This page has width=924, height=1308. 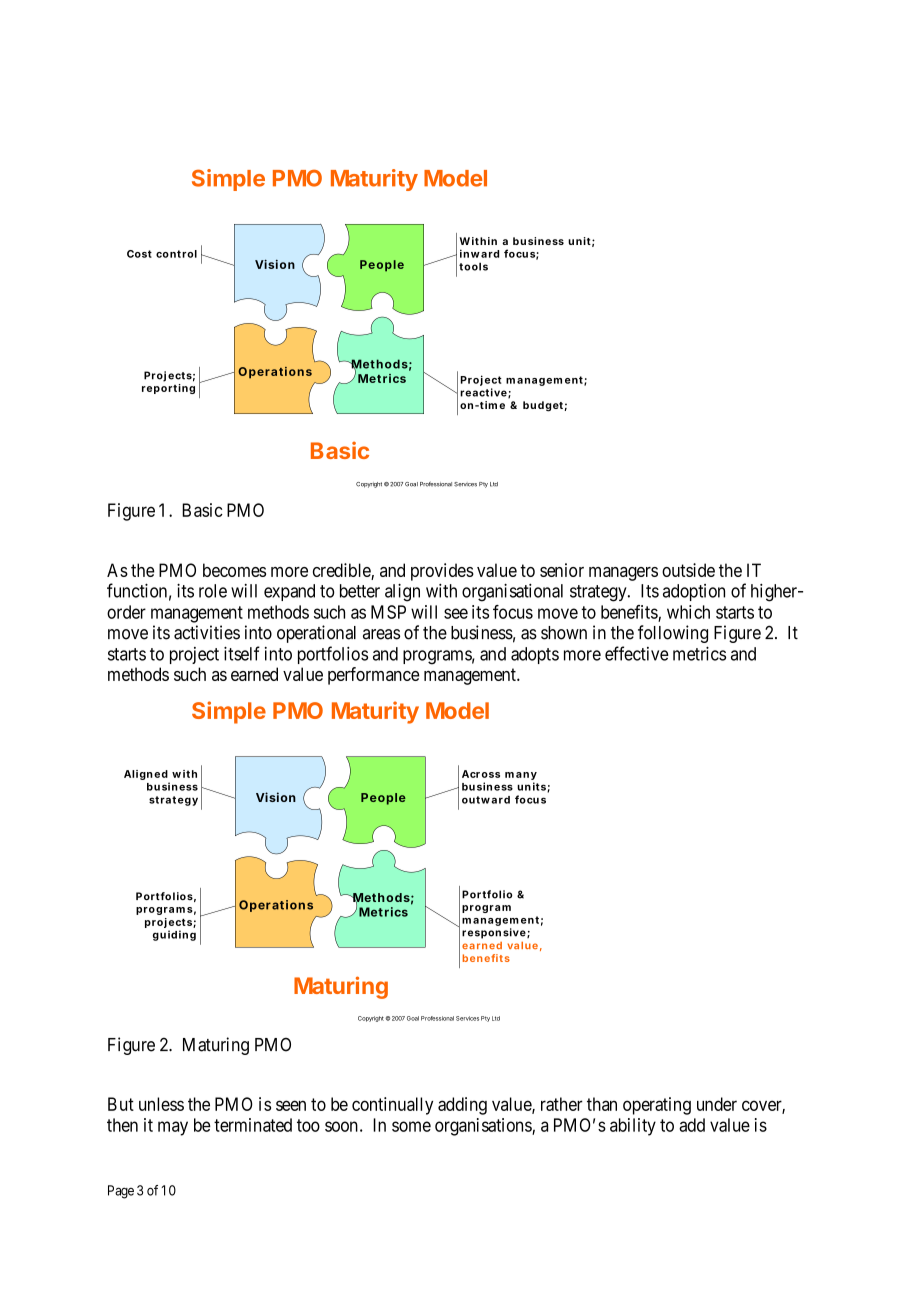 What do you see at coordinates (173, 1128) in the page?
I see `may` at bounding box center [173, 1128].
